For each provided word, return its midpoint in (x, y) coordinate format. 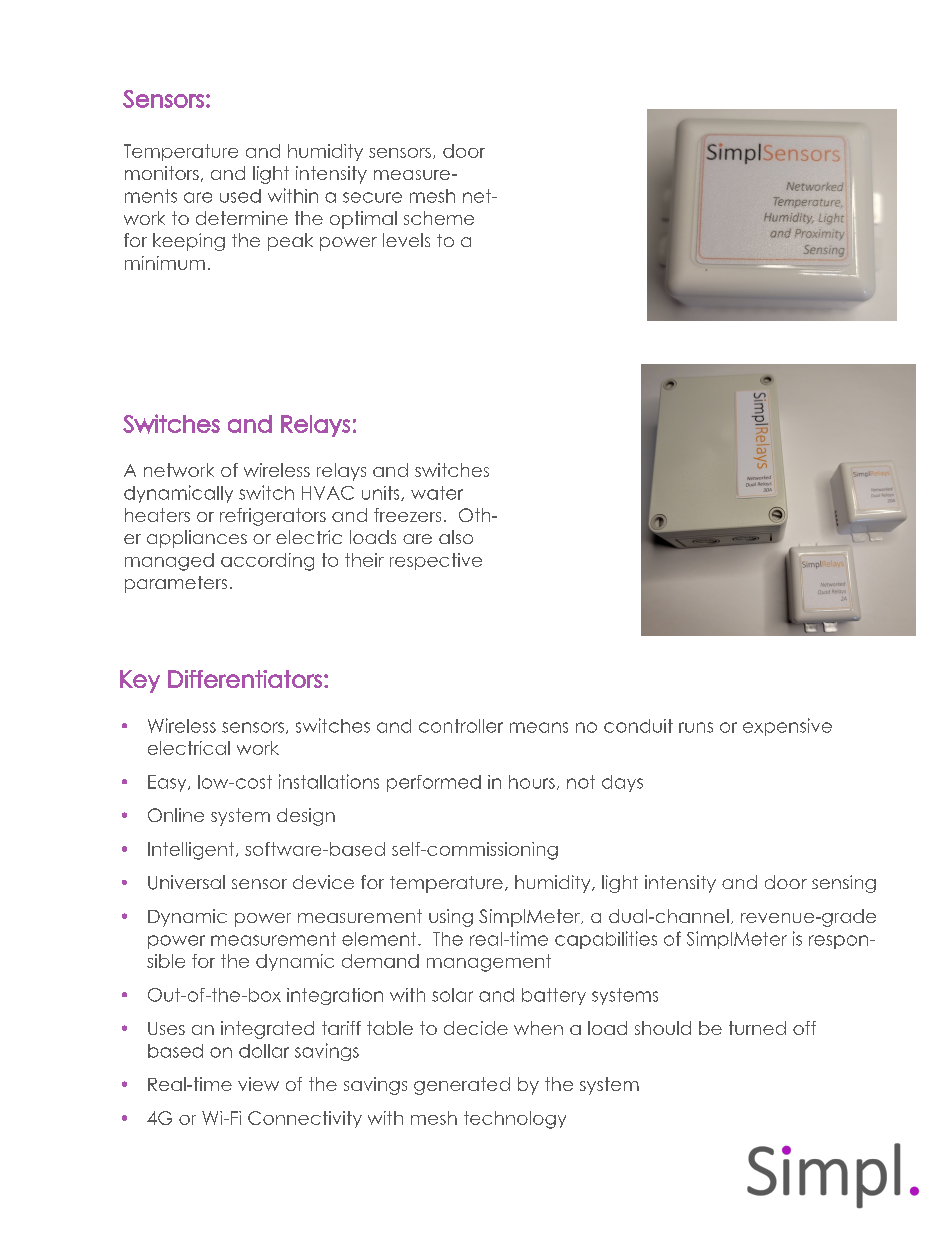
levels (406, 240)
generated (462, 1086)
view (258, 1084)
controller (461, 726)
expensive (787, 727)
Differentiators (245, 679)
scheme (439, 218)
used (240, 196)
